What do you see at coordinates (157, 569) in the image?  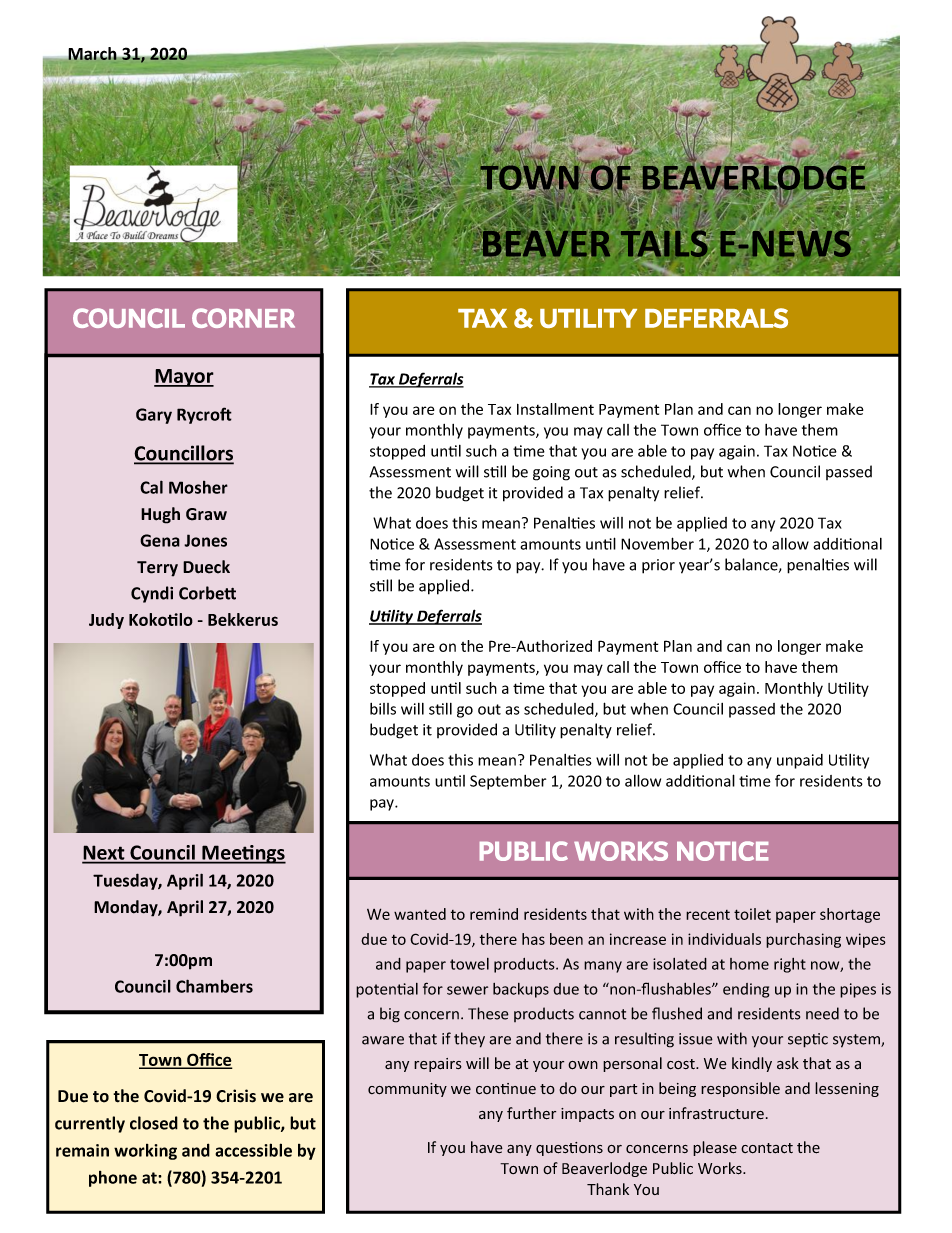 I see `Terry` at bounding box center [157, 569].
